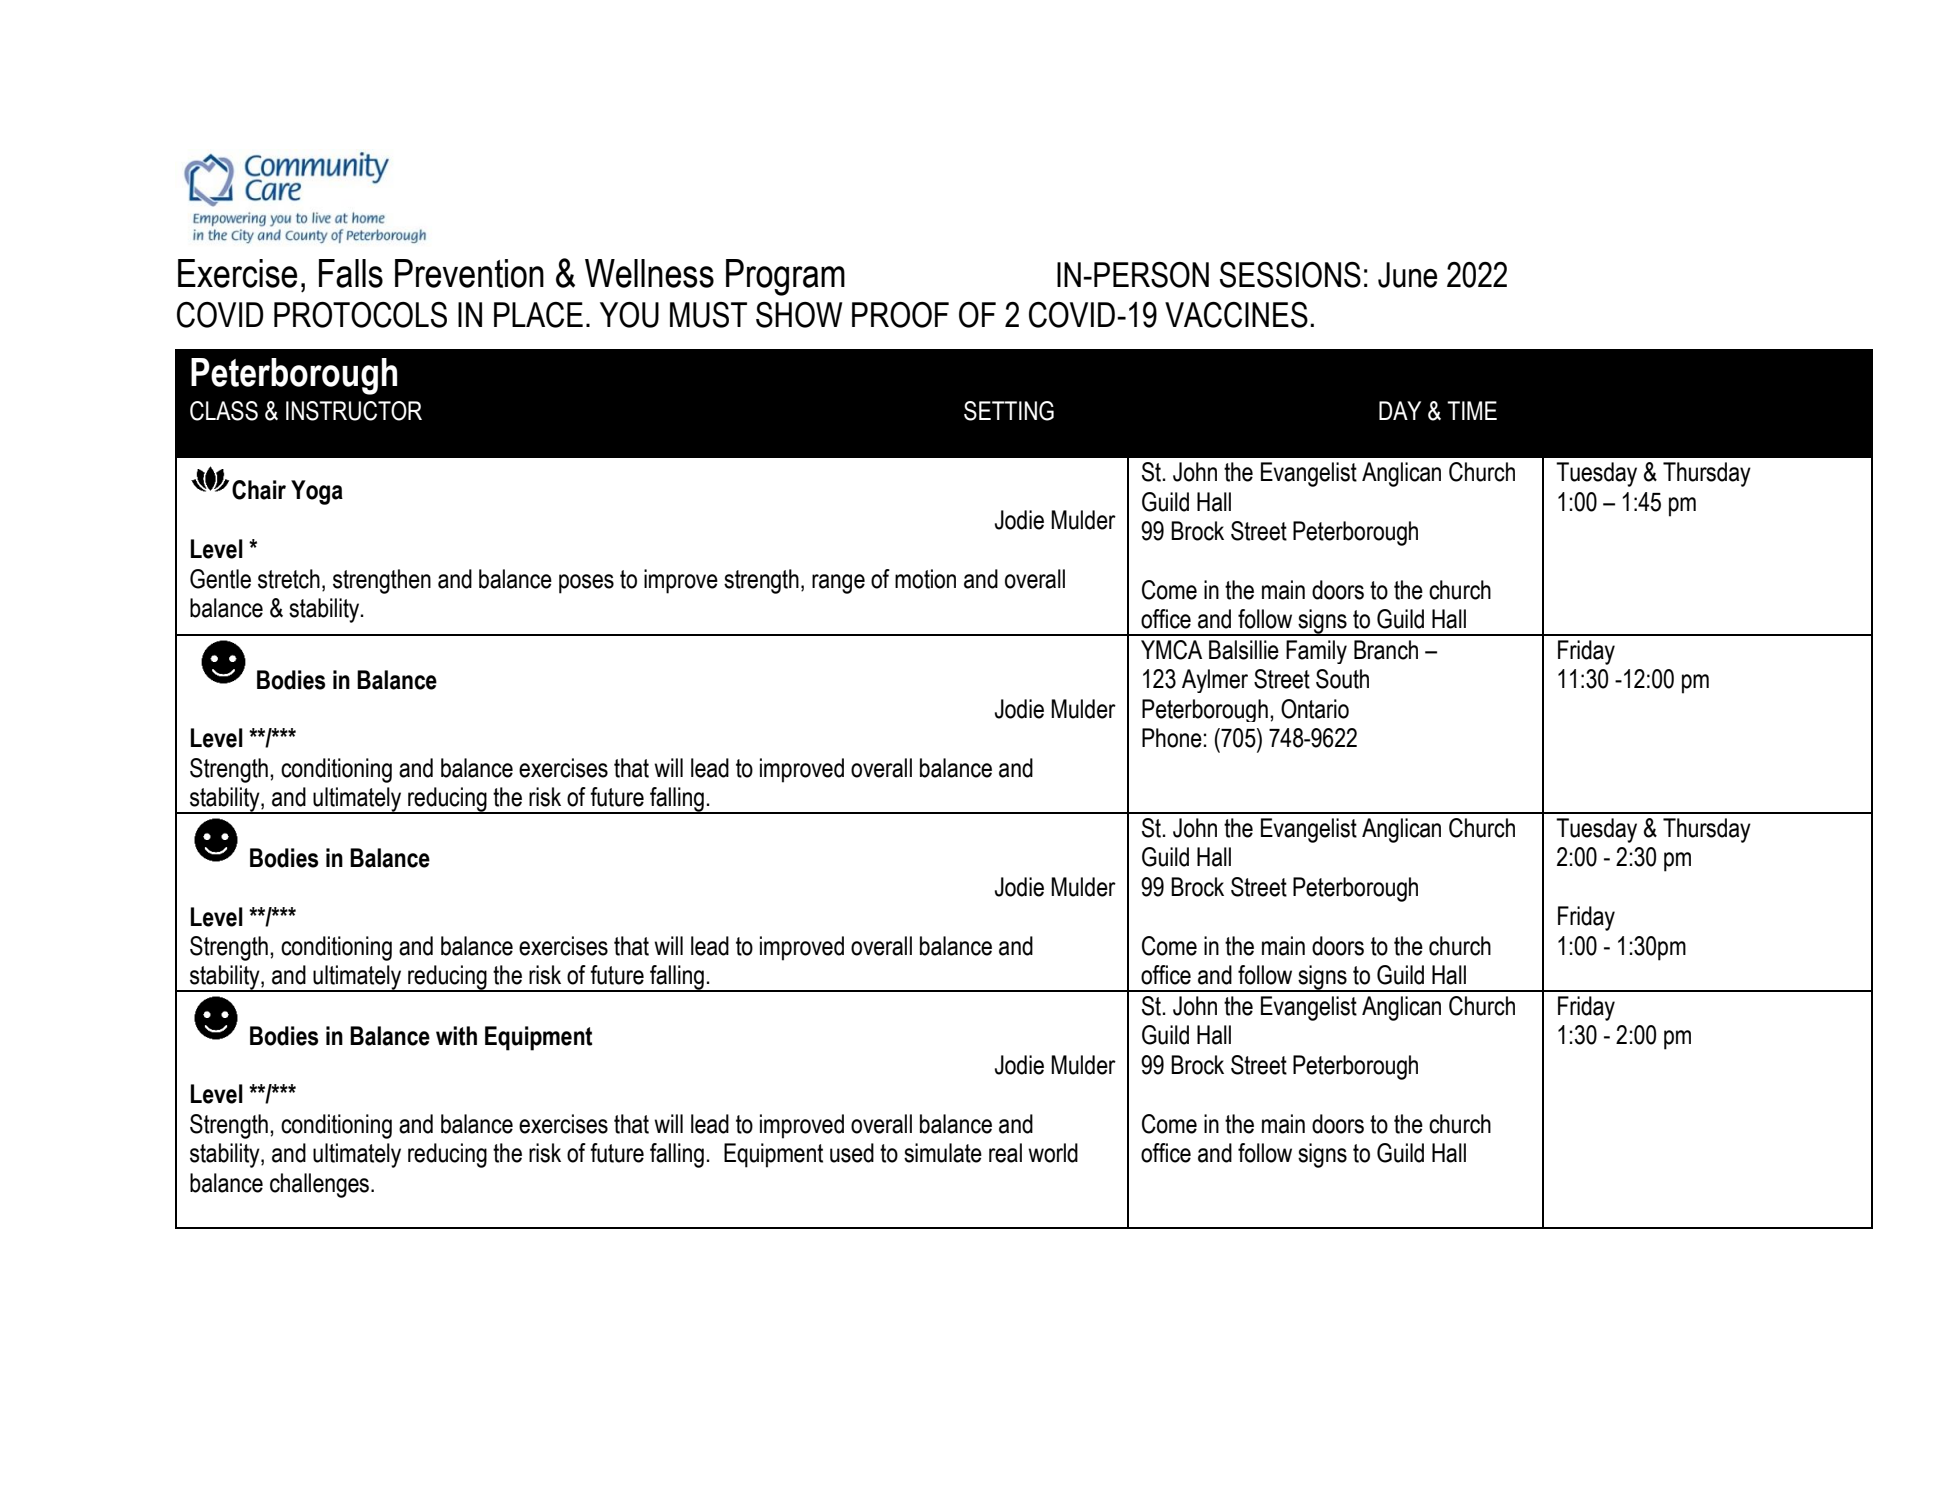 The image size is (1934, 1494). What do you see at coordinates (799, 315) in the screenshot?
I see `SHOW` at bounding box center [799, 315].
